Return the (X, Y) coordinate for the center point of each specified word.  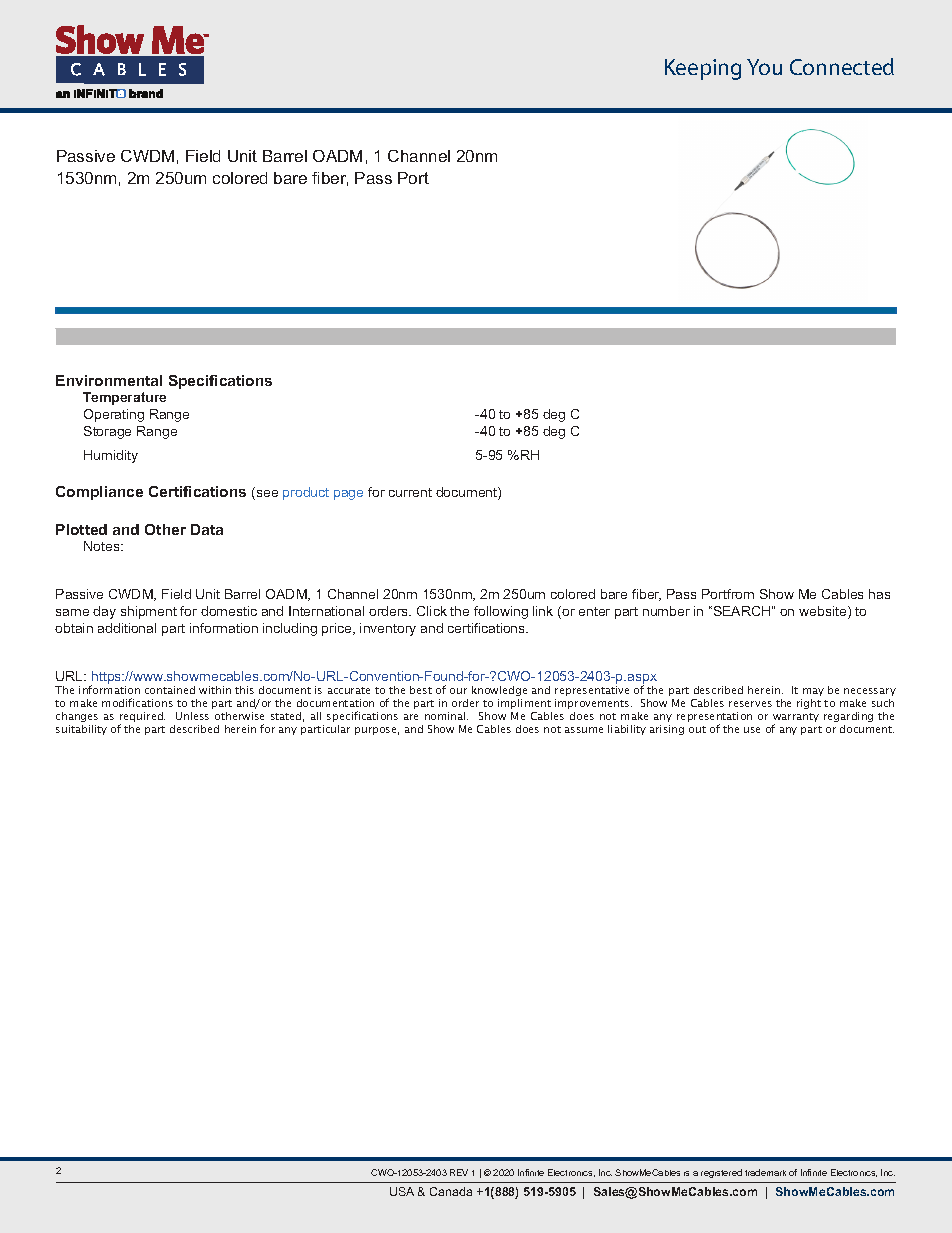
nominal (446, 716)
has (879, 594)
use (752, 730)
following (501, 612)
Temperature (124, 398)
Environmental (109, 380)
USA (402, 1191)
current (410, 492)
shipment (149, 612)
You (764, 67)
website (824, 612)
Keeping (703, 69)
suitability (81, 730)
